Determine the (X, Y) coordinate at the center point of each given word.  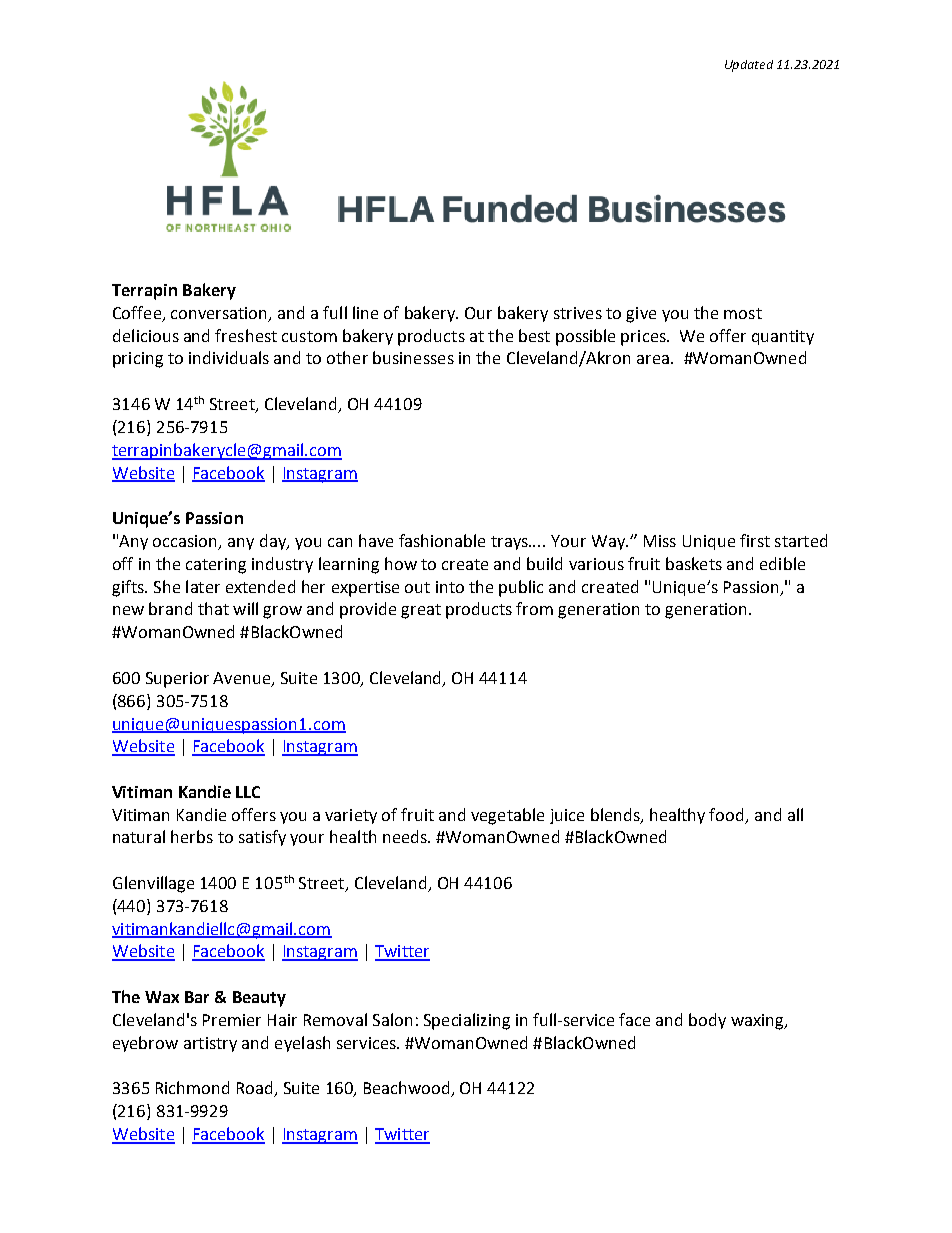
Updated (749, 66)
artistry (210, 1044)
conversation (220, 314)
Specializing (467, 1021)
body (707, 1021)
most (743, 313)
